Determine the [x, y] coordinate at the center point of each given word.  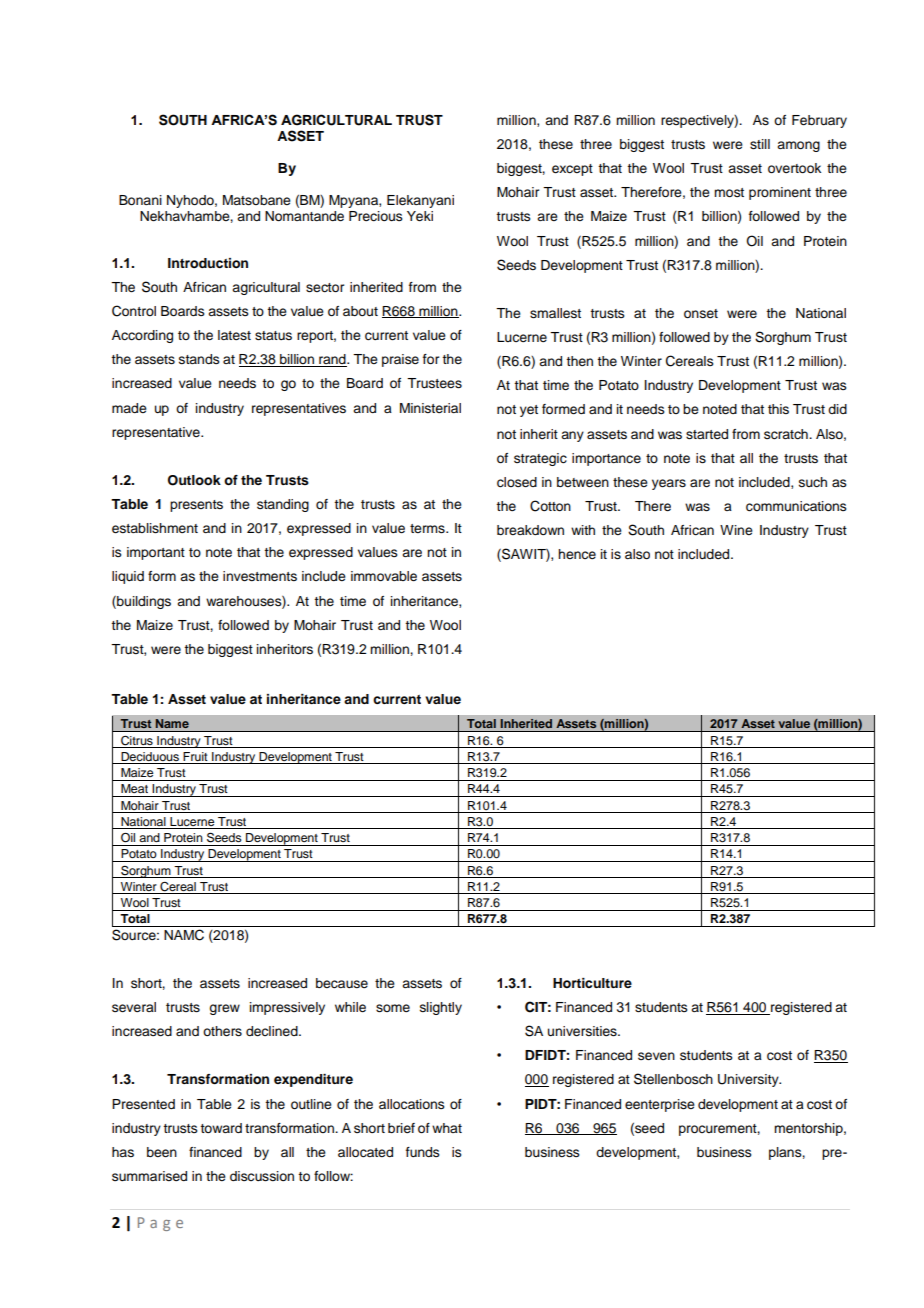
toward [221, 1128]
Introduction [208, 263]
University [749, 1080]
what [447, 1128]
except [572, 170]
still [760, 144]
